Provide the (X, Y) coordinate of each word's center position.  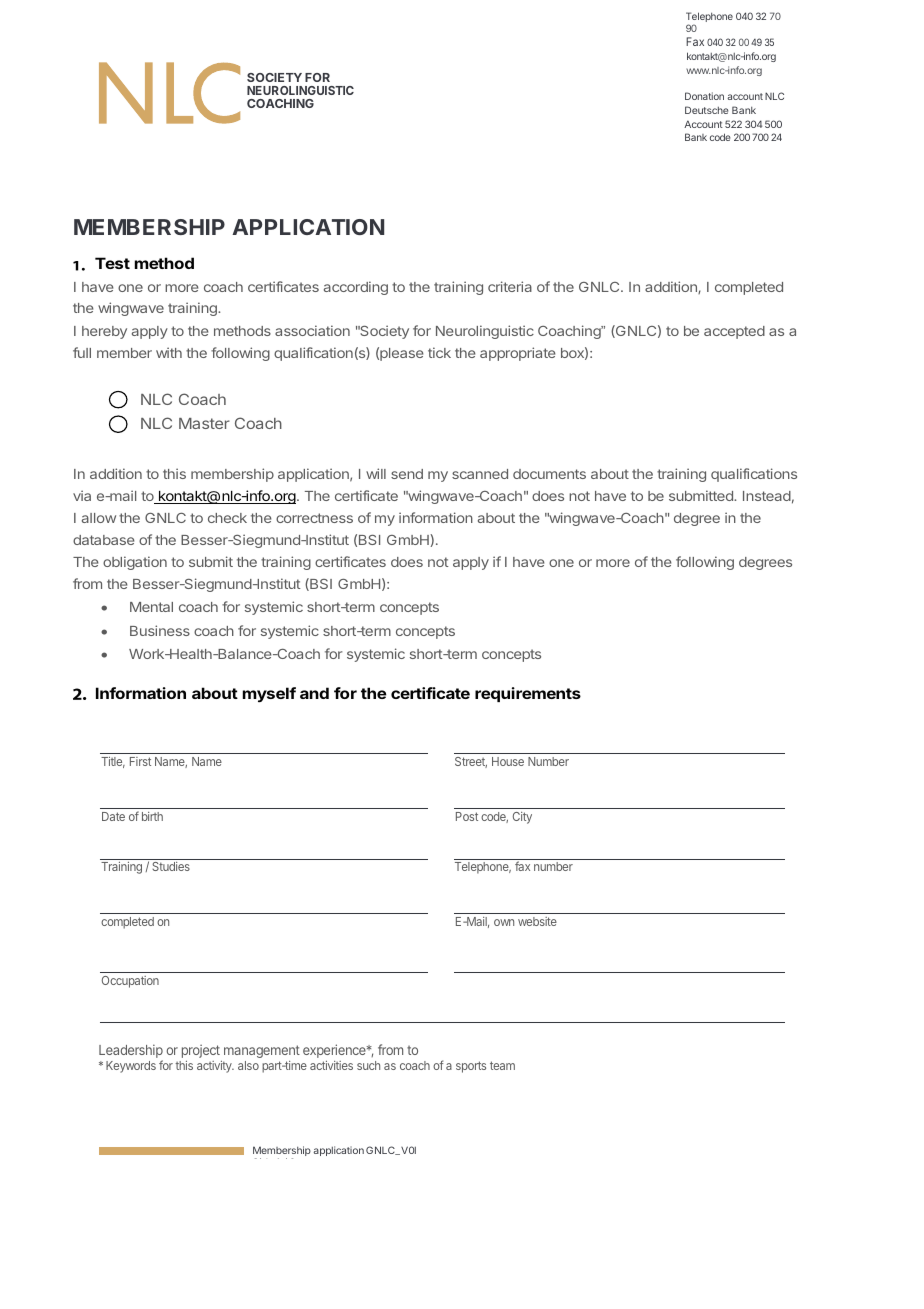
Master (204, 423)
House (508, 761)
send (407, 474)
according (356, 288)
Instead (767, 496)
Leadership (131, 1051)
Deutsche (706, 110)
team (502, 1065)
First (140, 761)
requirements (528, 694)
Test (112, 263)
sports (471, 1067)
